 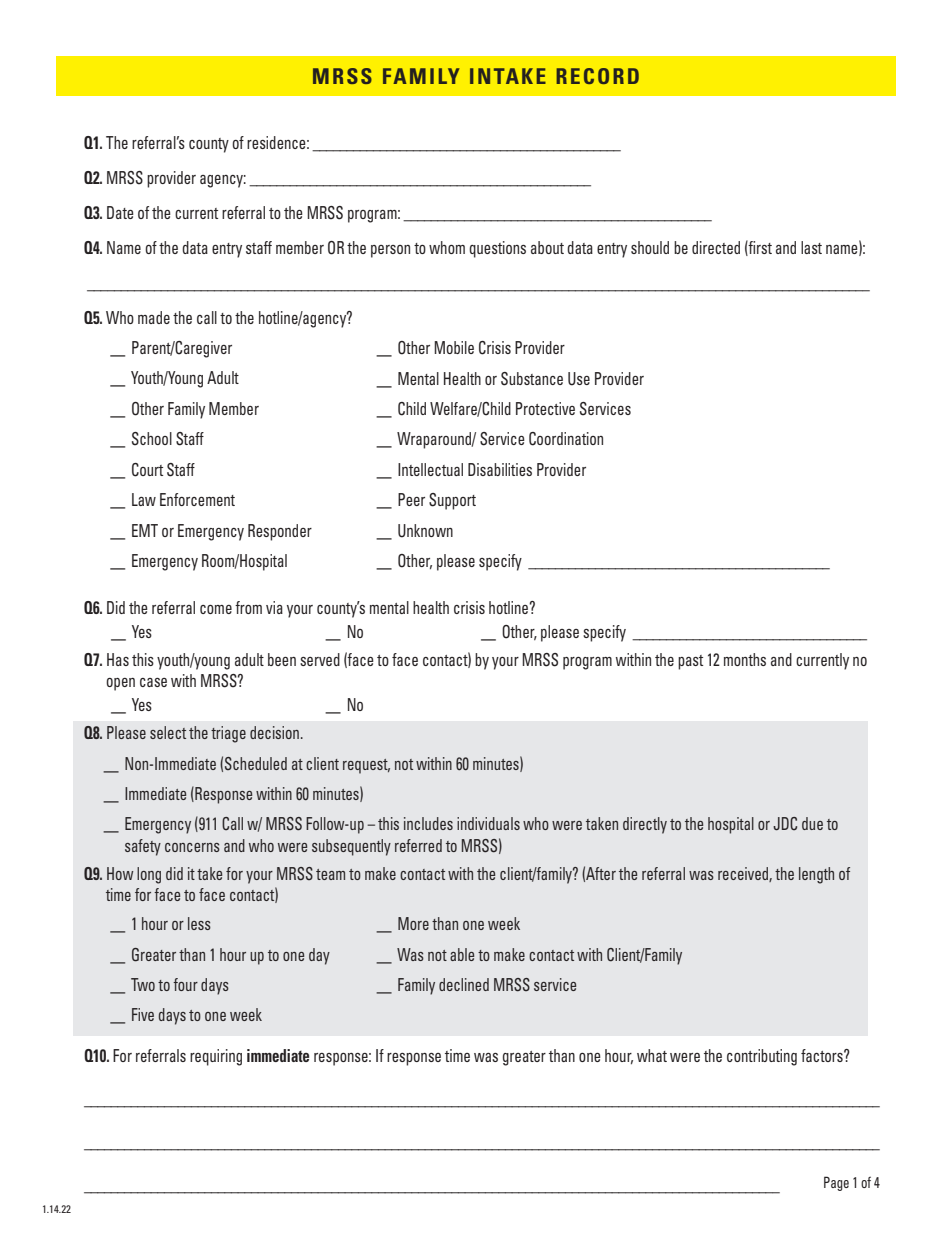 What do you see at coordinates (816, 875) in the screenshot?
I see `length` at bounding box center [816, 875].
